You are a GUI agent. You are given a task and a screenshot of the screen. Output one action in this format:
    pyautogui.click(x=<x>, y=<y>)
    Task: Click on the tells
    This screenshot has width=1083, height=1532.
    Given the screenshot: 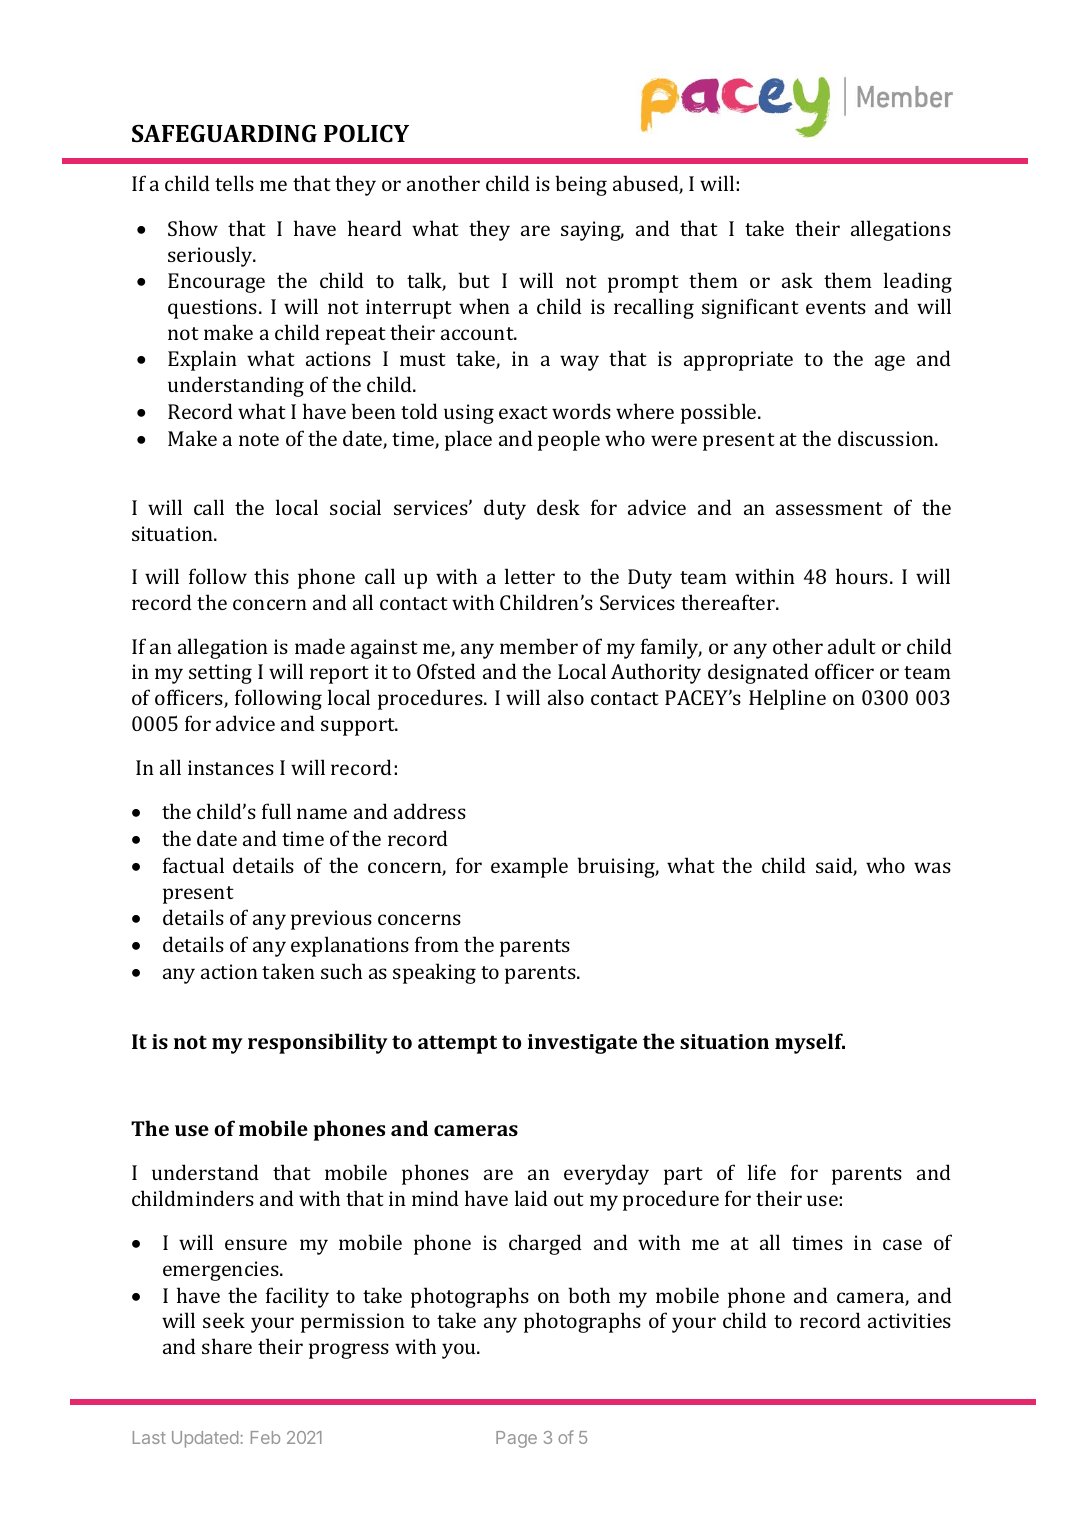 What is the action you would take?
    pyautogui.click(x=234, y=183)
